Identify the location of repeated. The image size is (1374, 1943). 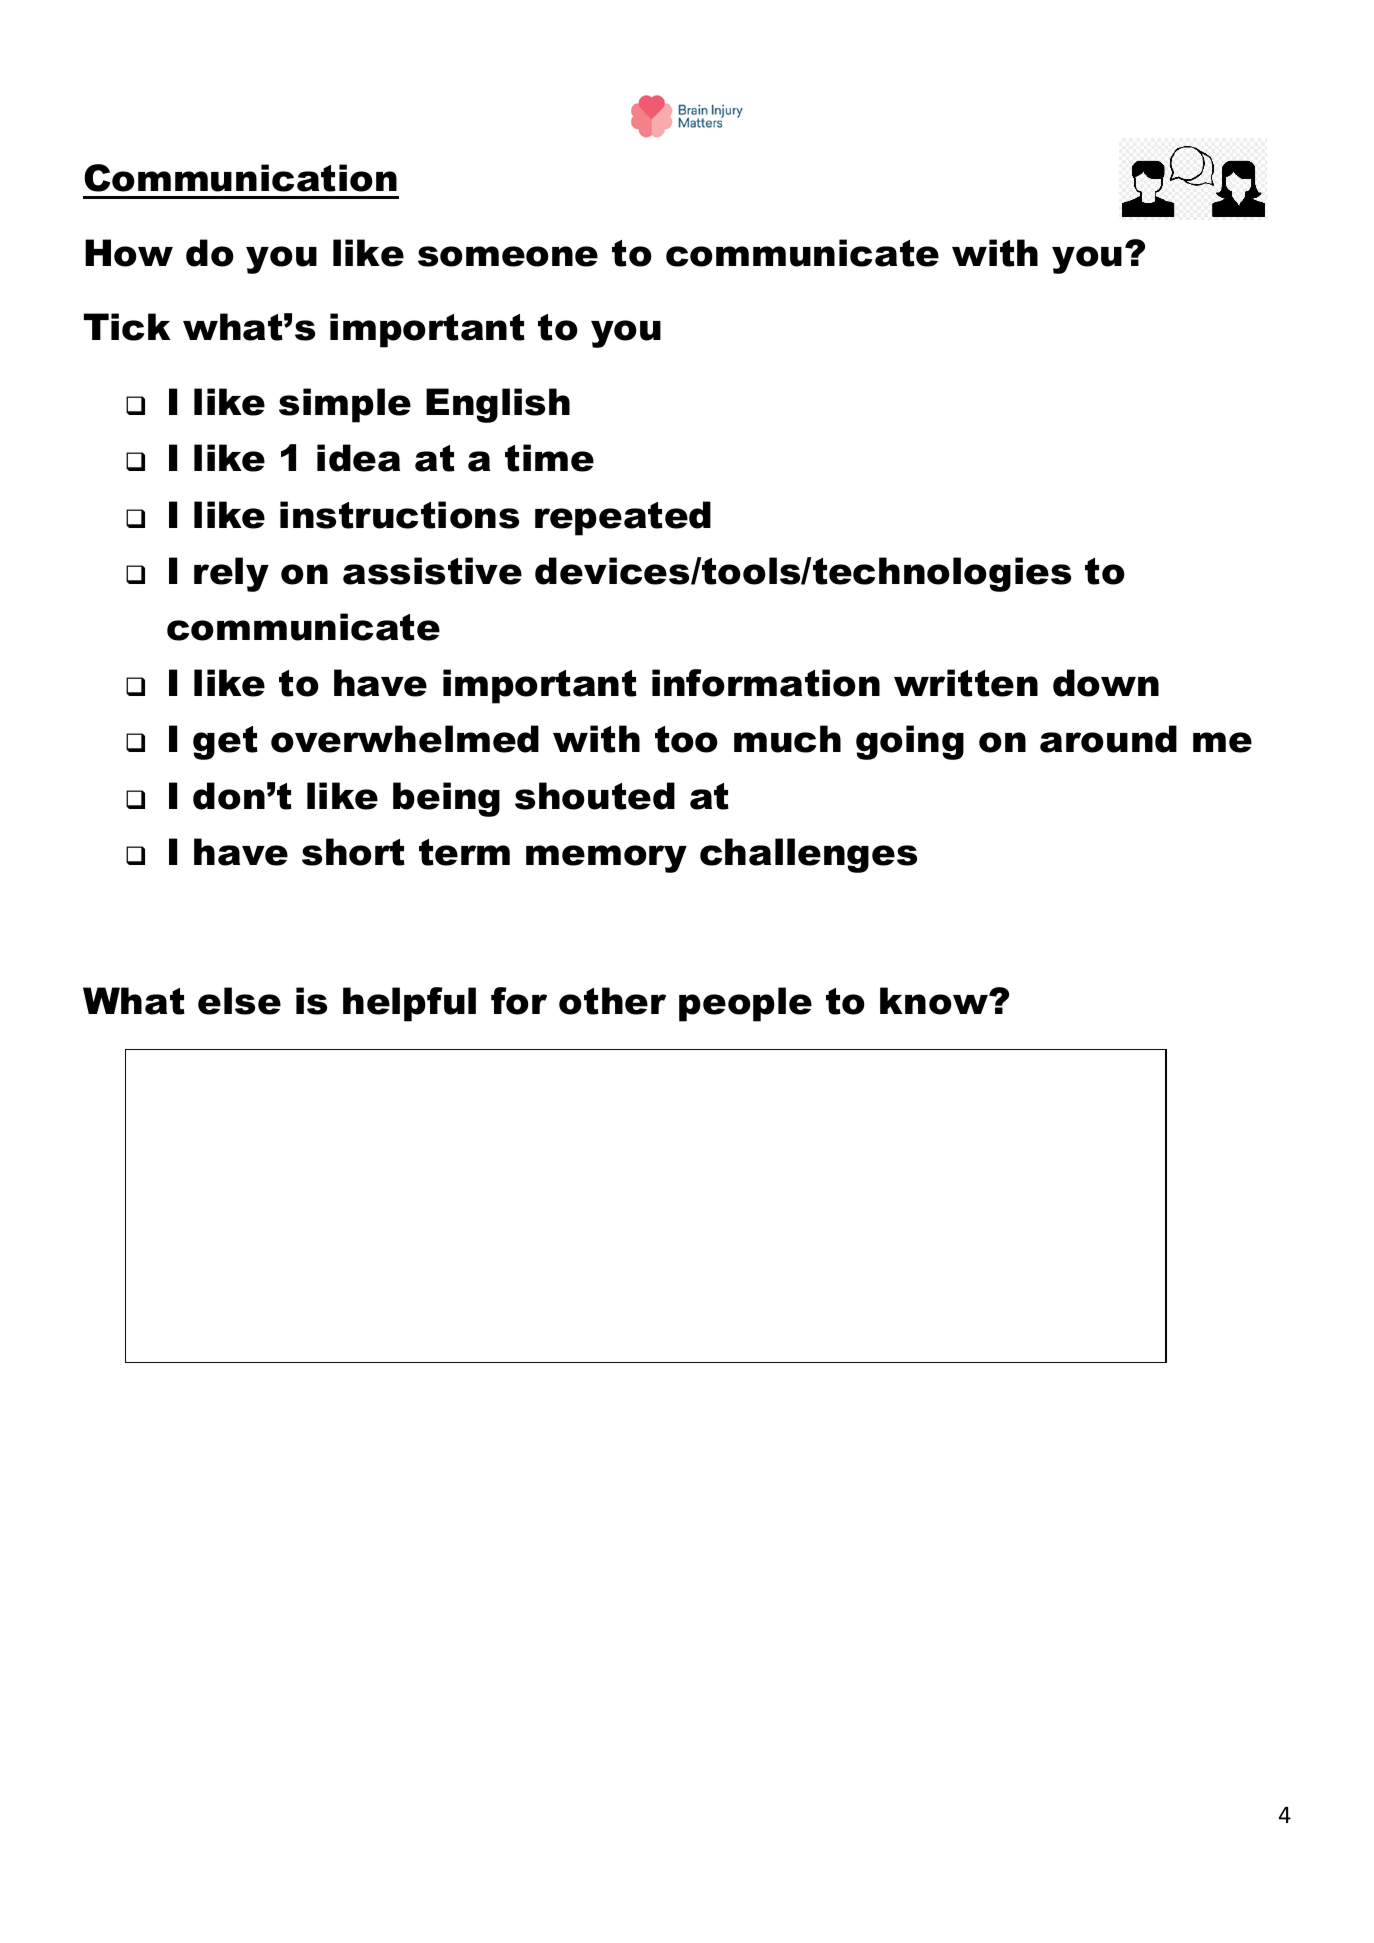
(623, 518).
